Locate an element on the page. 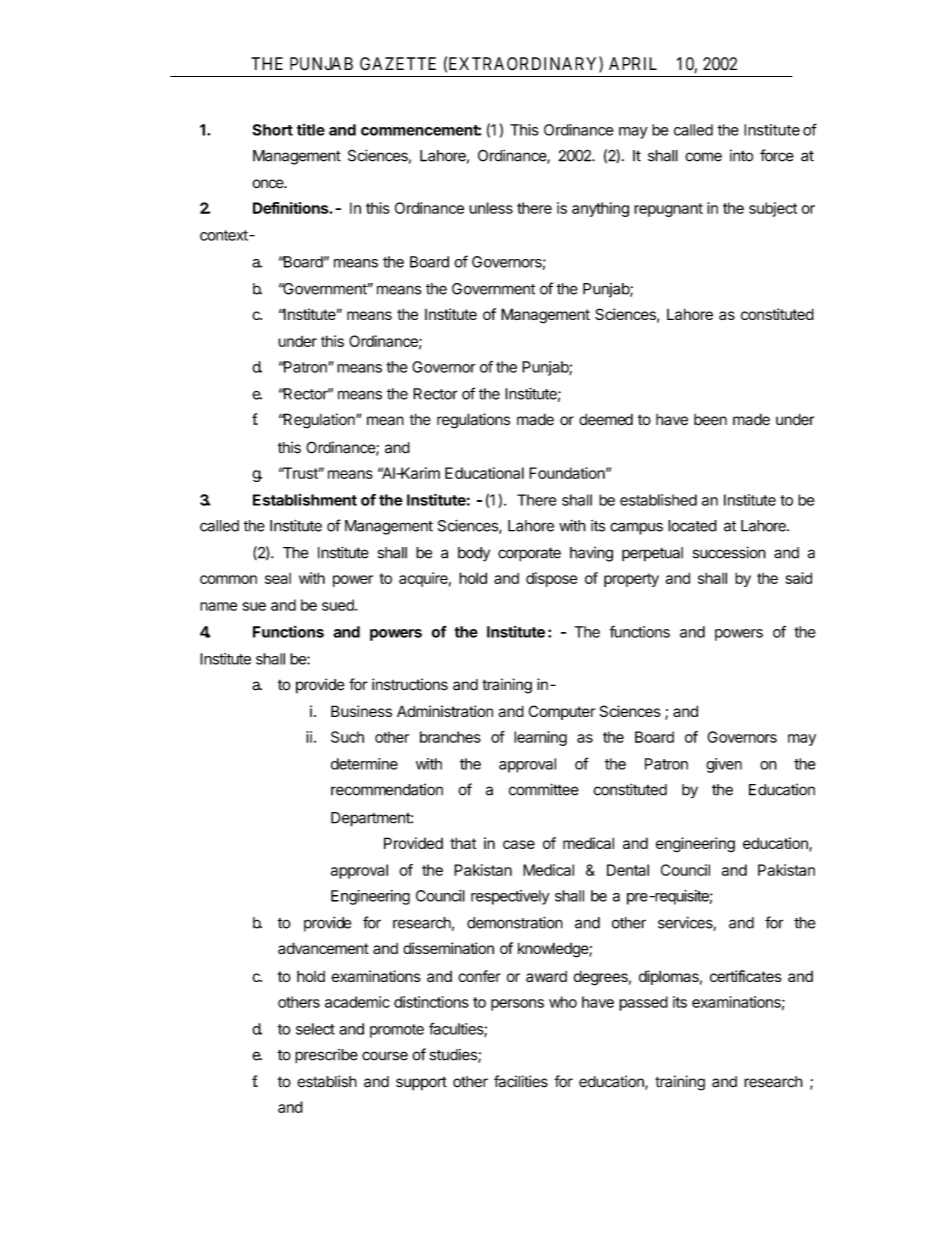 Image resolution: width=952 pixels, height=1233 pixels. succession is located at coordinates (729, 552).
